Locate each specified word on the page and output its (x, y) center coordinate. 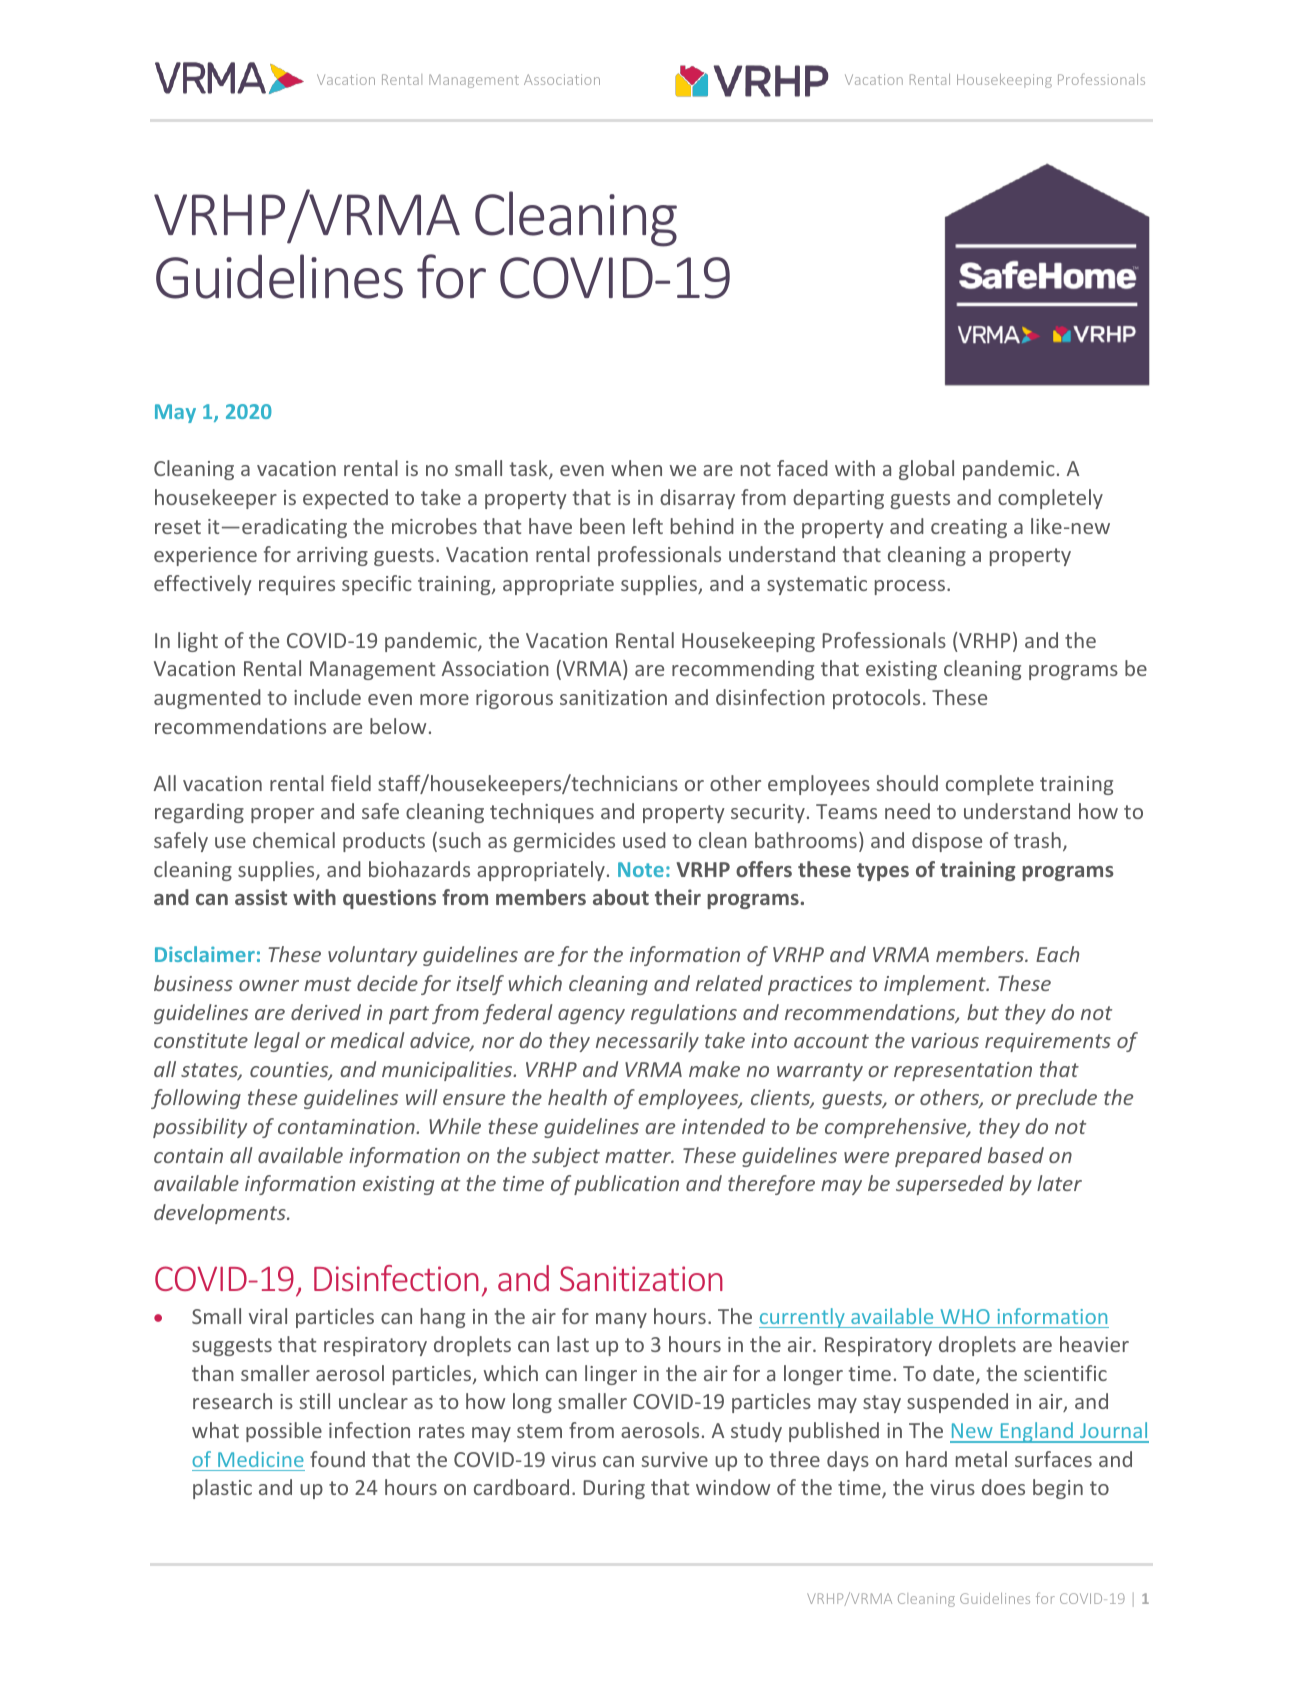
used (644, 840)
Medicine (261, 1459)
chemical (294, 840)
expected (345, 499)
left (648, 526)
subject (566, 1157)
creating (969, 528)
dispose (947, 842)
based (1016, 1155)
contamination (347, 1126)
